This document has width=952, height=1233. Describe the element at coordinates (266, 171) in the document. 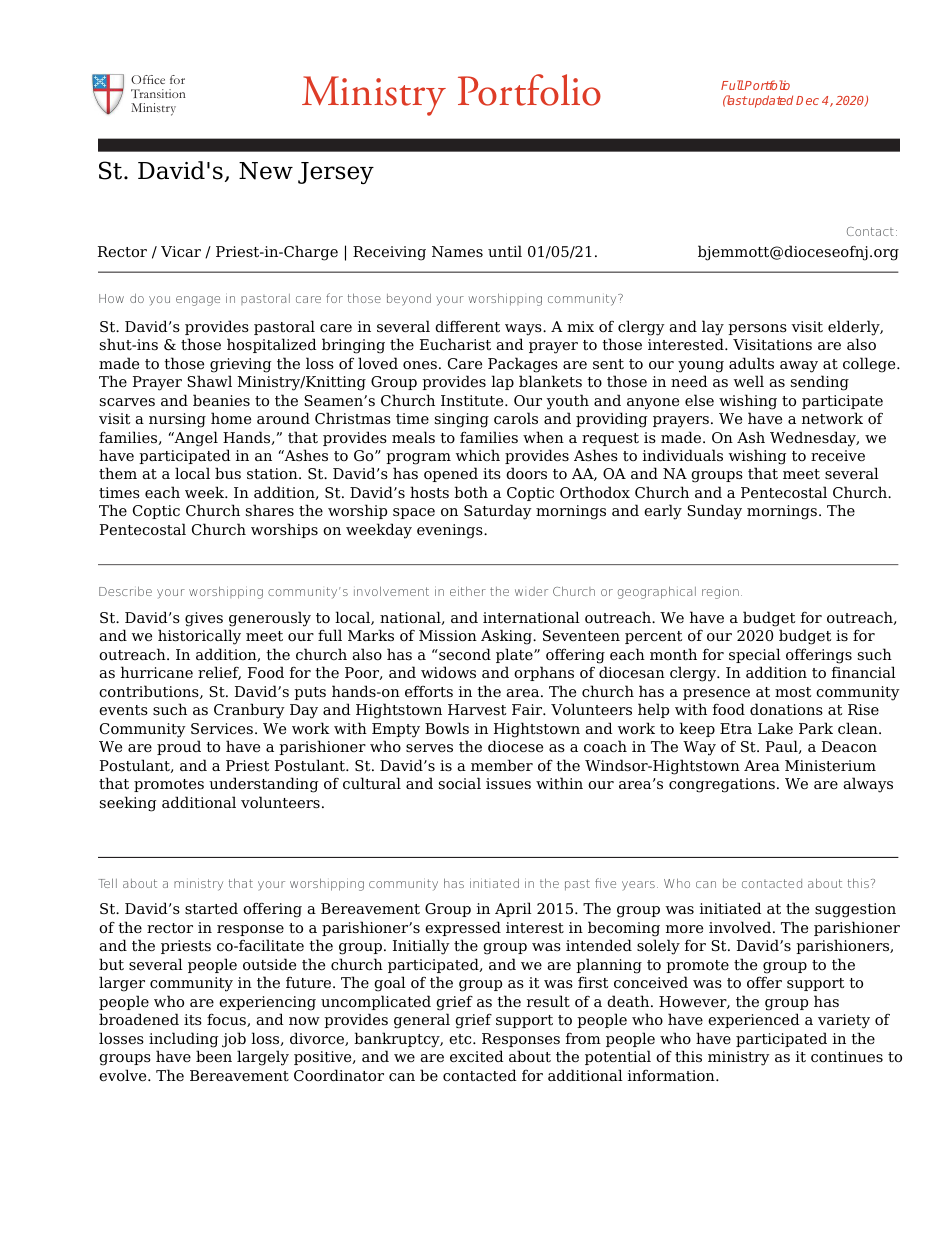

I see `New` at that location.
